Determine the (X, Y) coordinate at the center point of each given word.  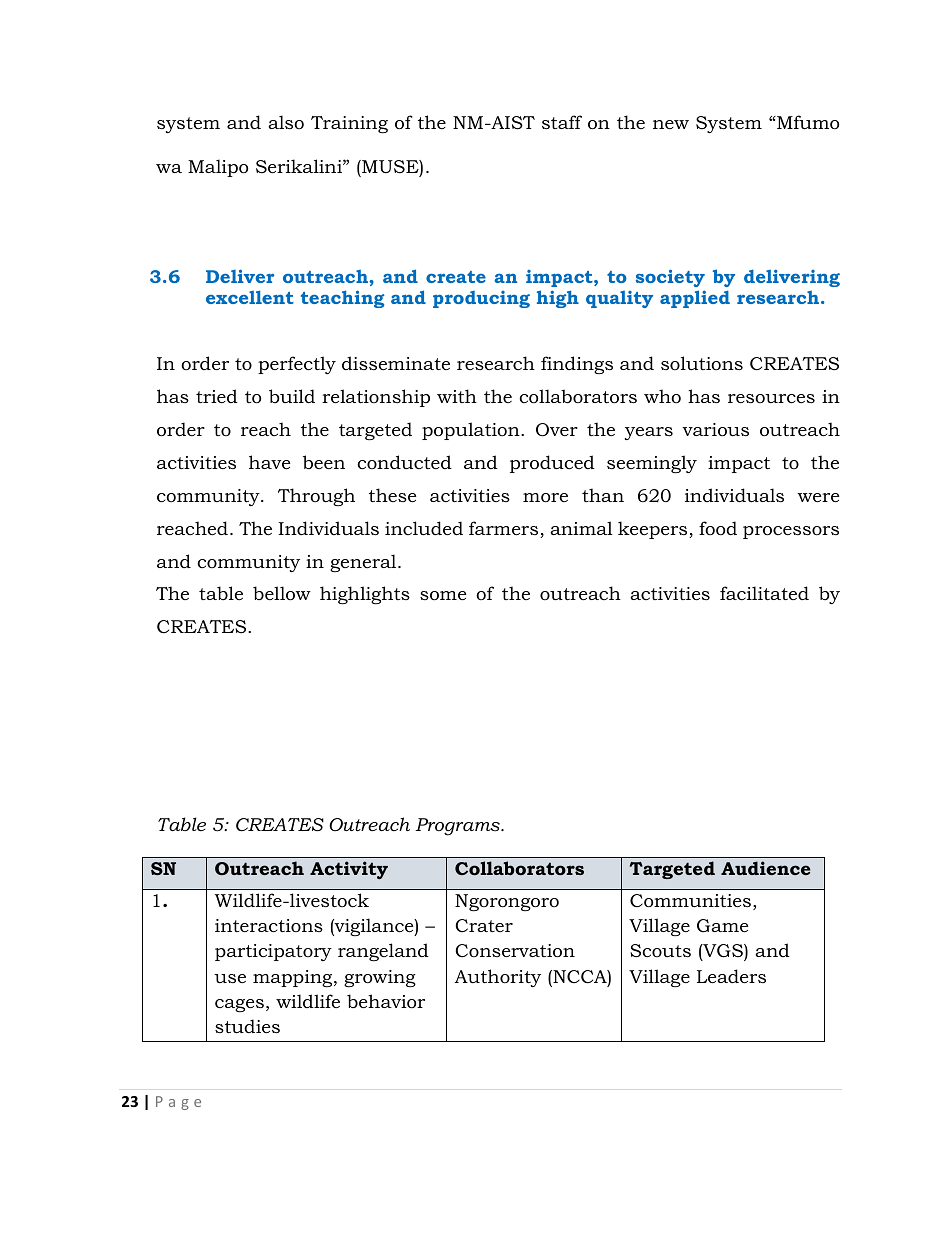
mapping (294, 978)
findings (577, 365)
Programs (459, 827)
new (671, 124)
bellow (282, 593)
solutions (702, 363)
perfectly (297, 365)
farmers (505, 529)
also (286, 122)
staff (562, 122)
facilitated (764, 593)
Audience (766, 868)
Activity (349, 870)
